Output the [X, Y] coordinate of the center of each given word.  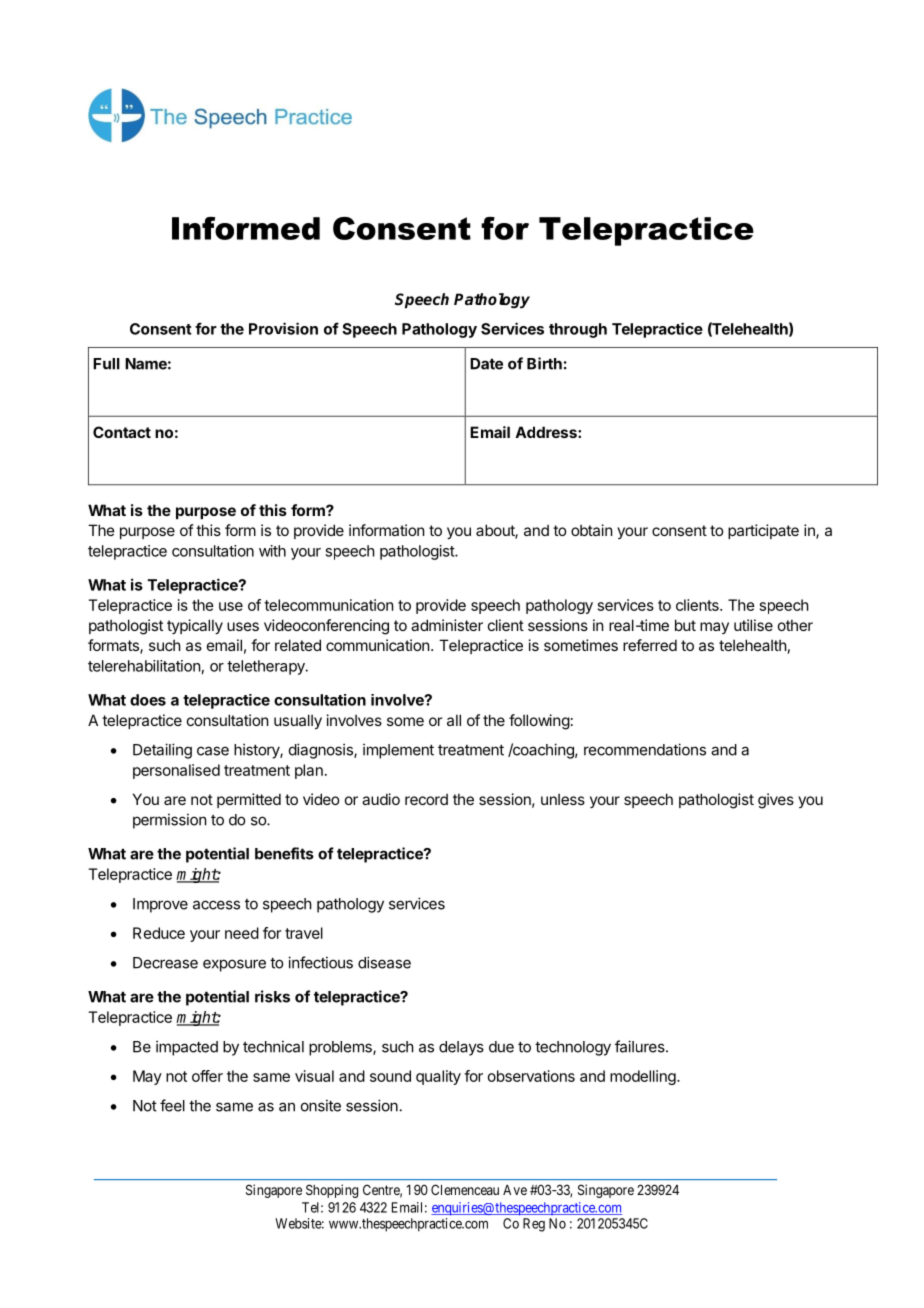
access [216, 905]
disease [384, 962]
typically [195, 626]
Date [486, 364]
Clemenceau [465, 1189]
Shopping [332, 1191]
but [685, 625]
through [578, 330]
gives [776, 801]
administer [447, 625]
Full [106, 364]
